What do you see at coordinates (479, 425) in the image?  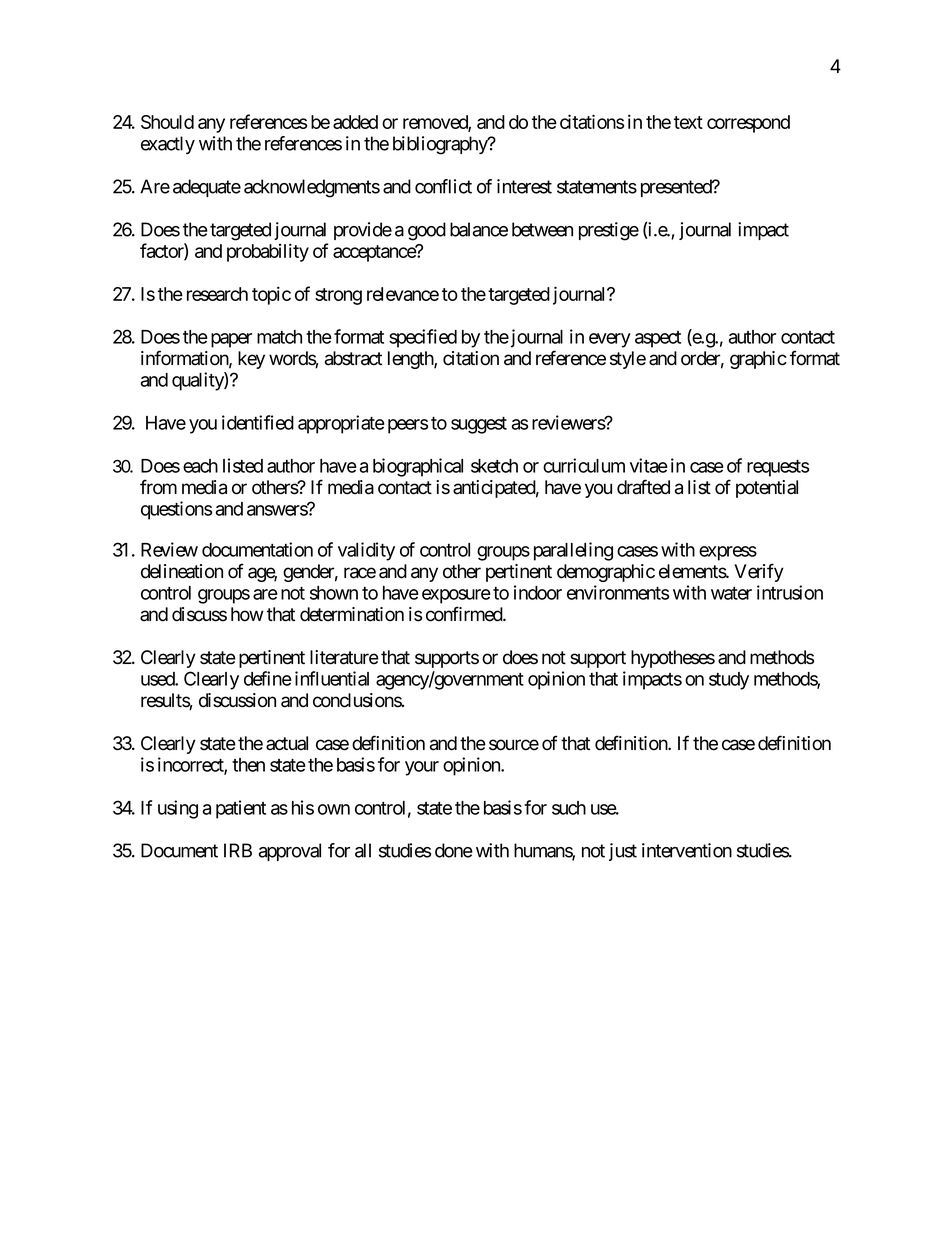 I see `suggest` at bounding box center [479, 425].
